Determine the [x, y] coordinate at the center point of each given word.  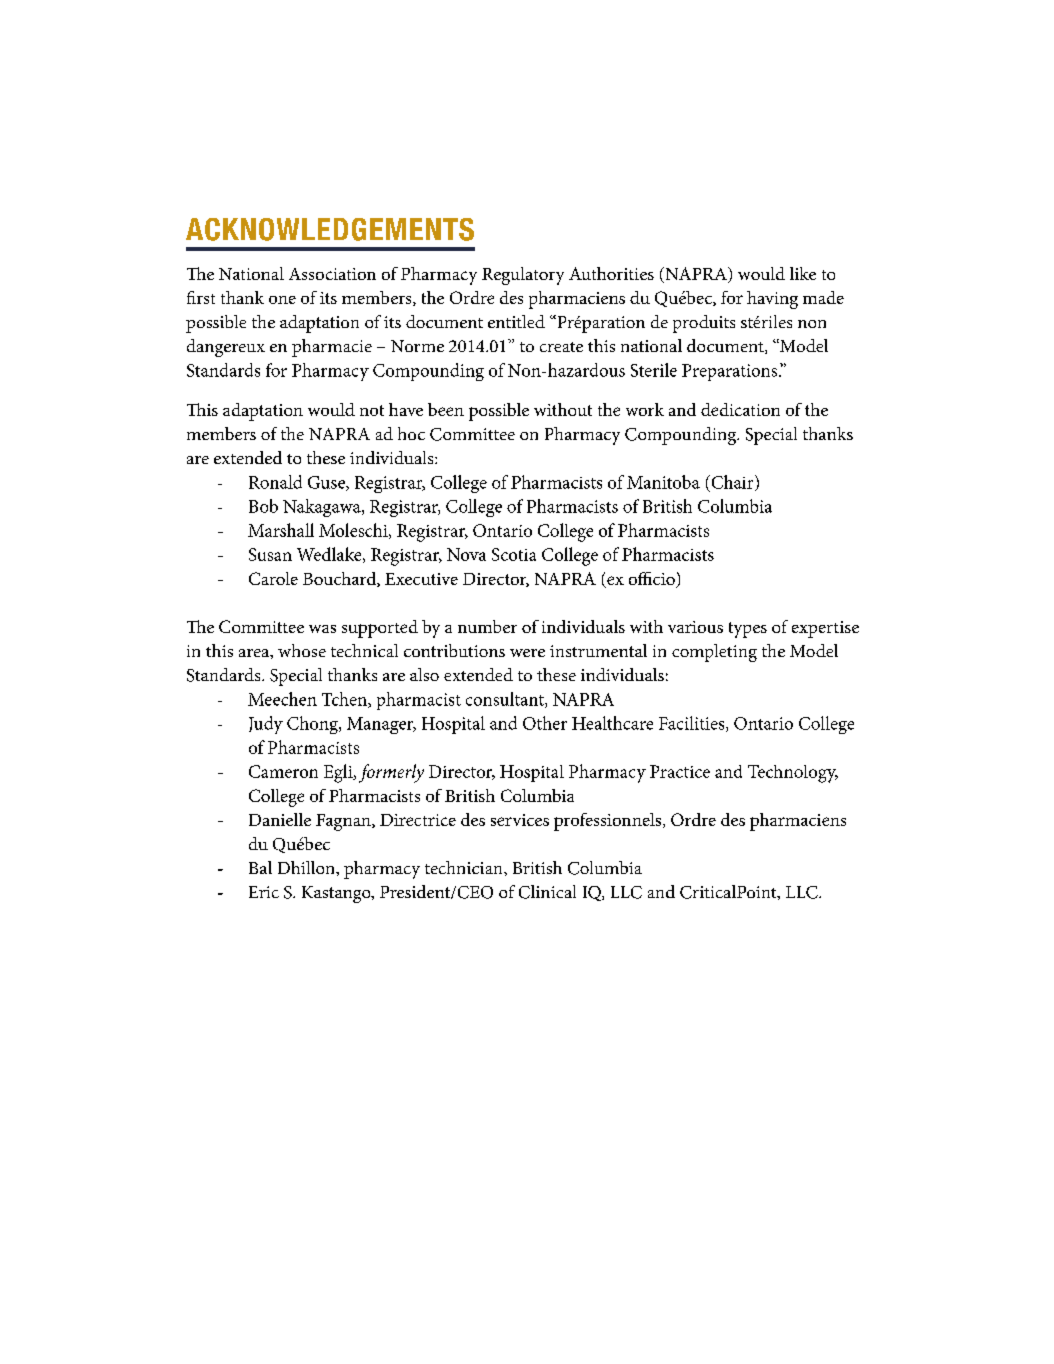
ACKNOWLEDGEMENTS [330, 229]
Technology [793, 774]
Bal [260, 867]
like [803, 273]
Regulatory [523, 276]
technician [465, 867]
